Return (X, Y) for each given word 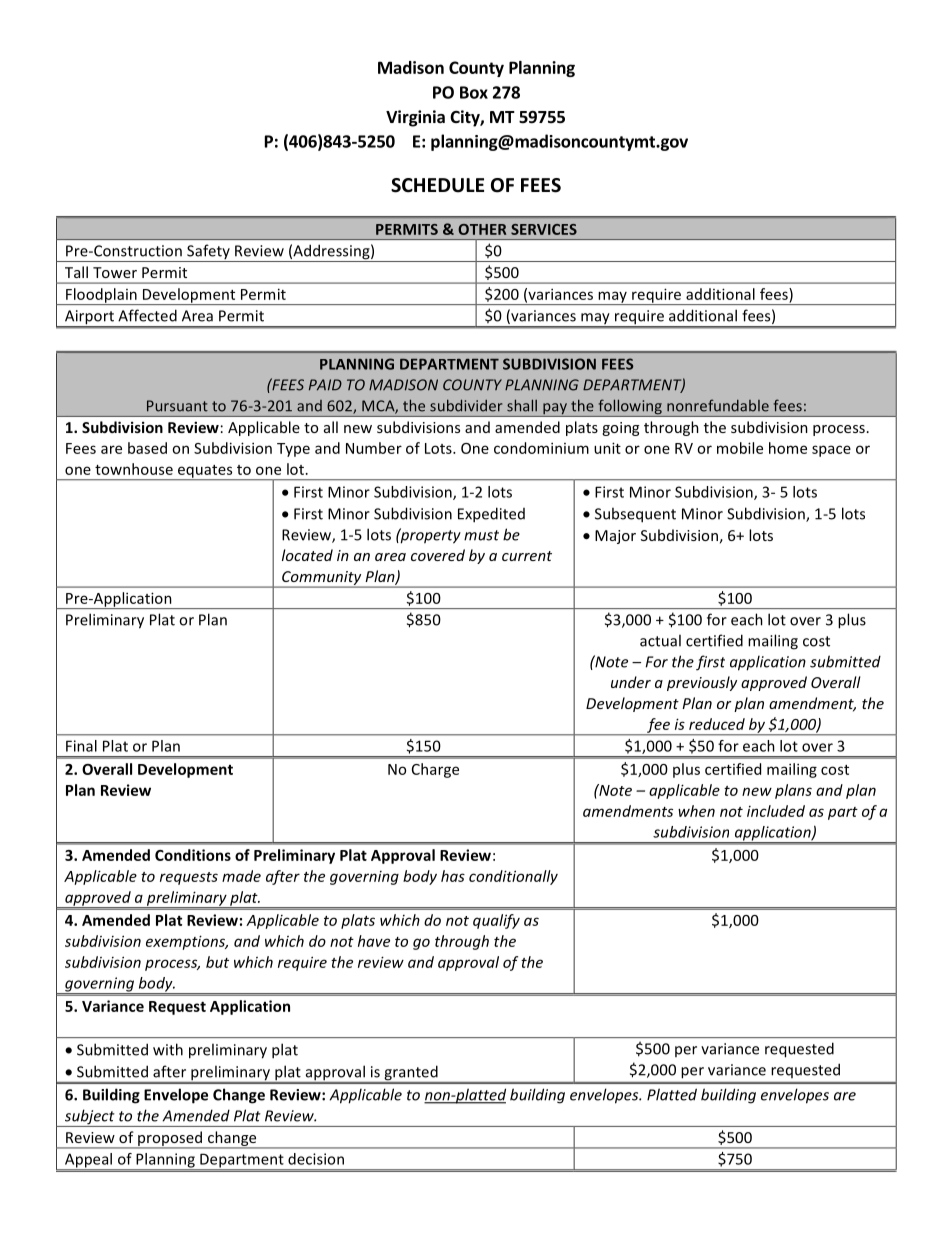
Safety (208, 253)
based (147, 448)
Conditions (193, 855)
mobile (740, 448)
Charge (435, 770)
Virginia (415, 118)
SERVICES (544, 229)
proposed (170, 1139)
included (776, 811)
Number (374, 448)
